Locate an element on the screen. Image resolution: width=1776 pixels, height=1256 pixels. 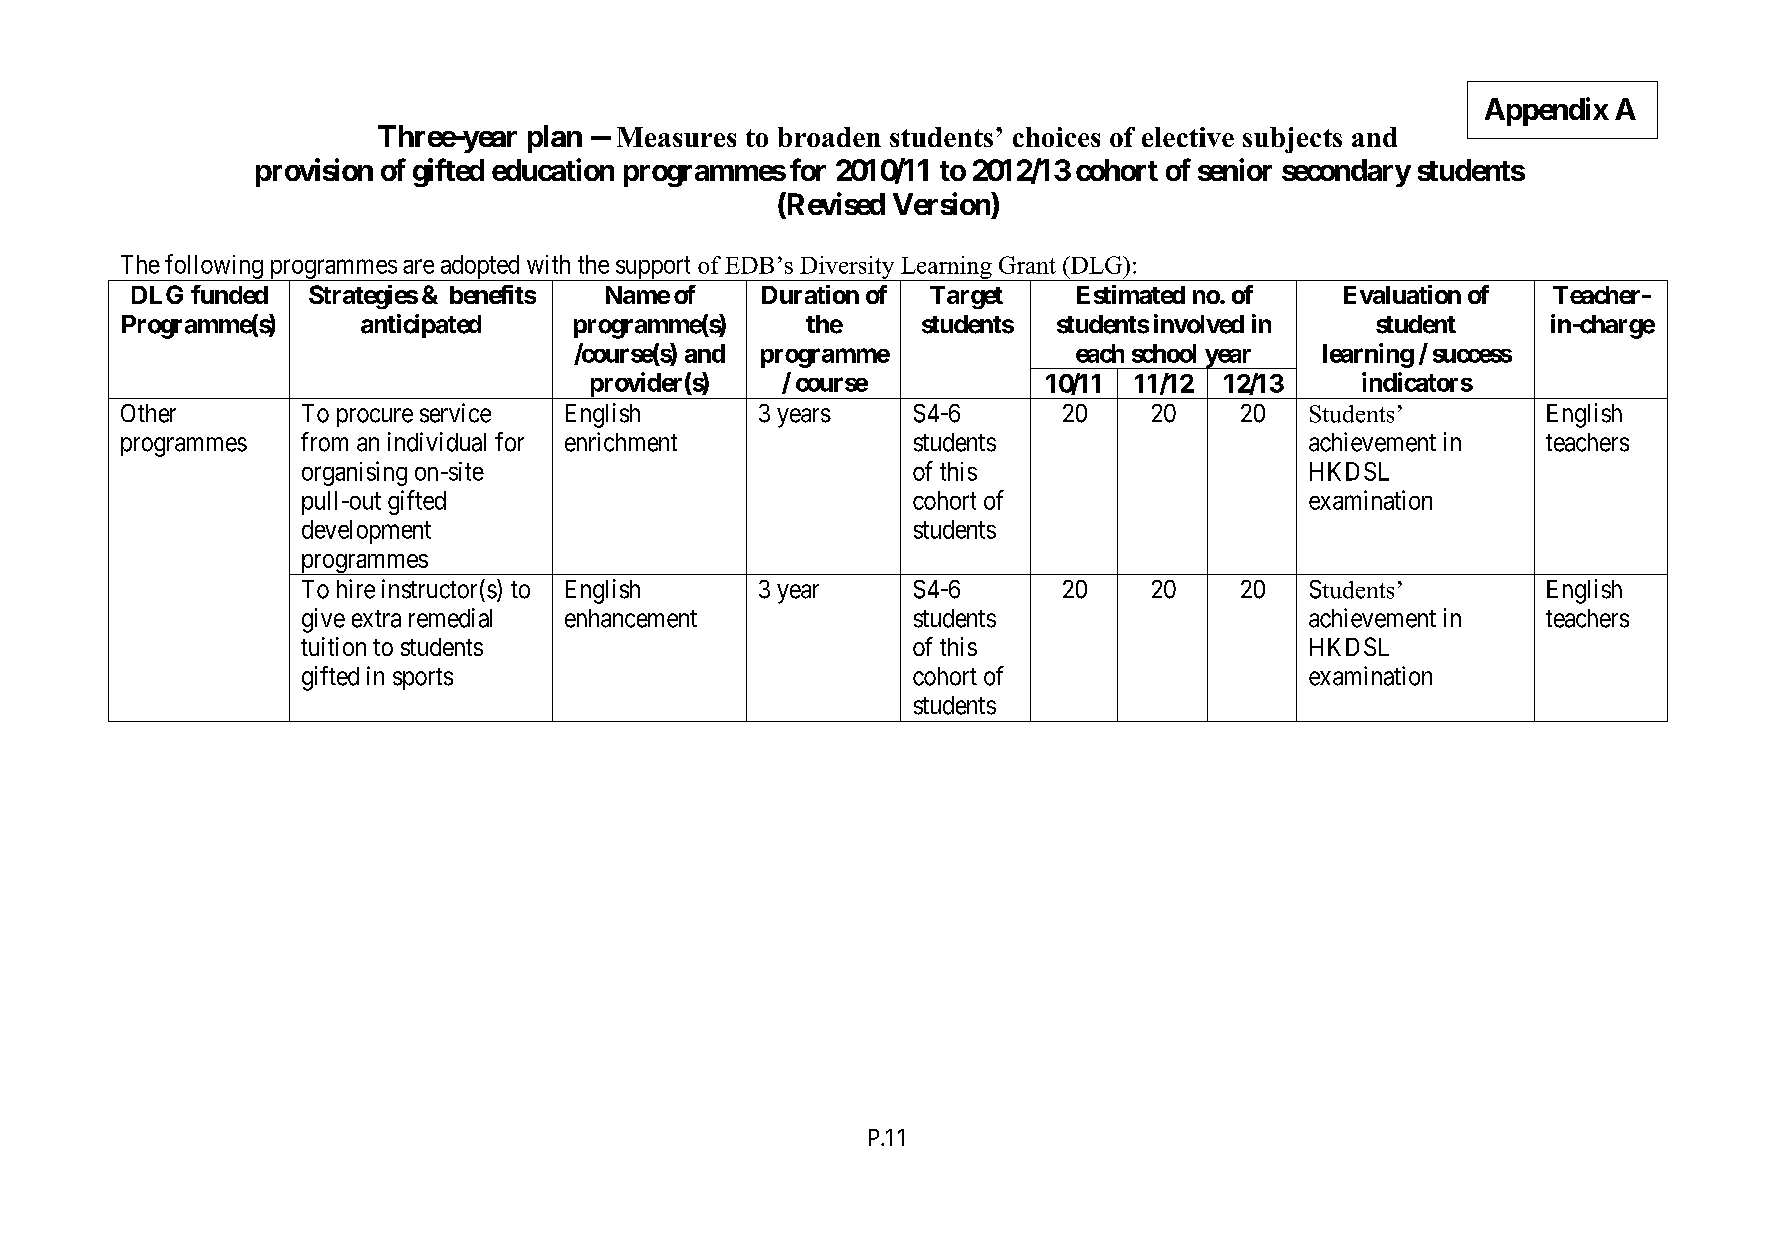
provision is located at coordinates (314, 172).
